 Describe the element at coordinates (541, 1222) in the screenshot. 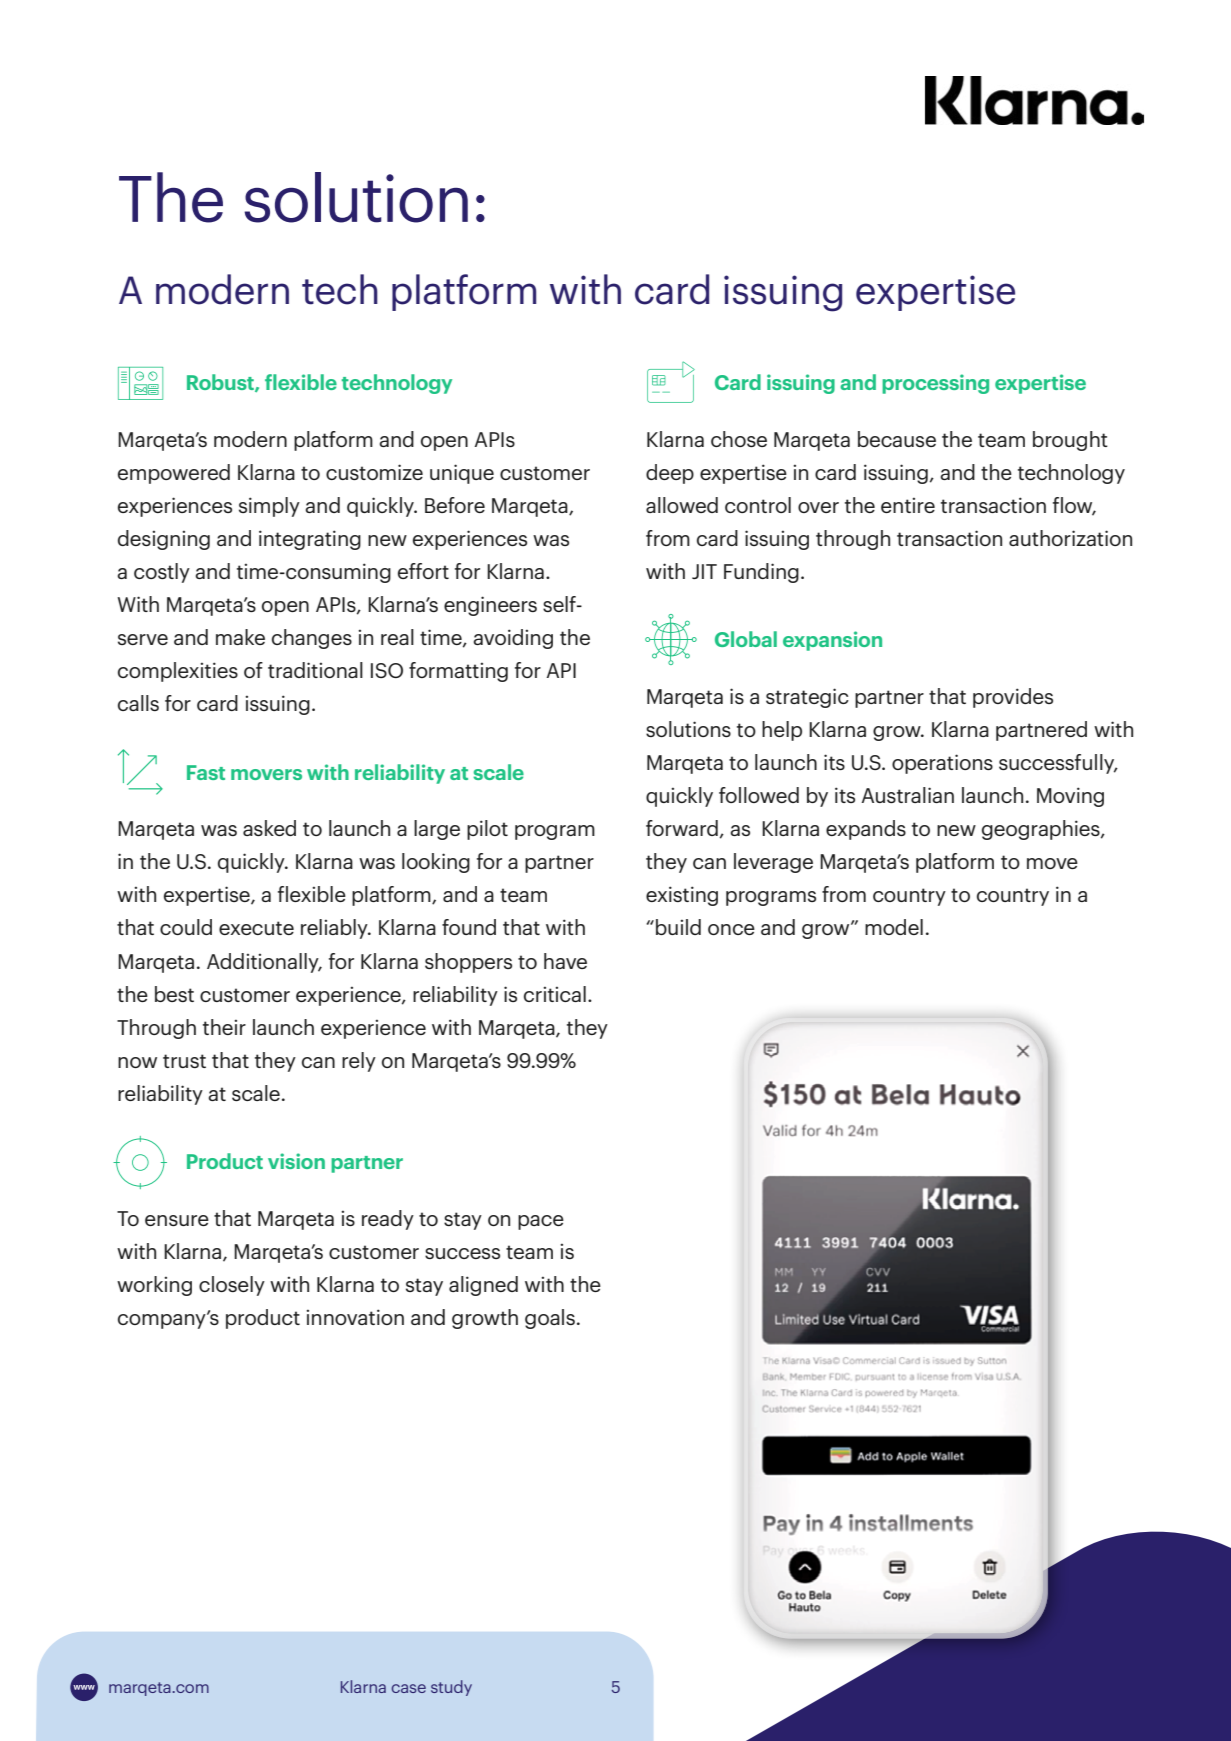

I see `pace` at that location.
